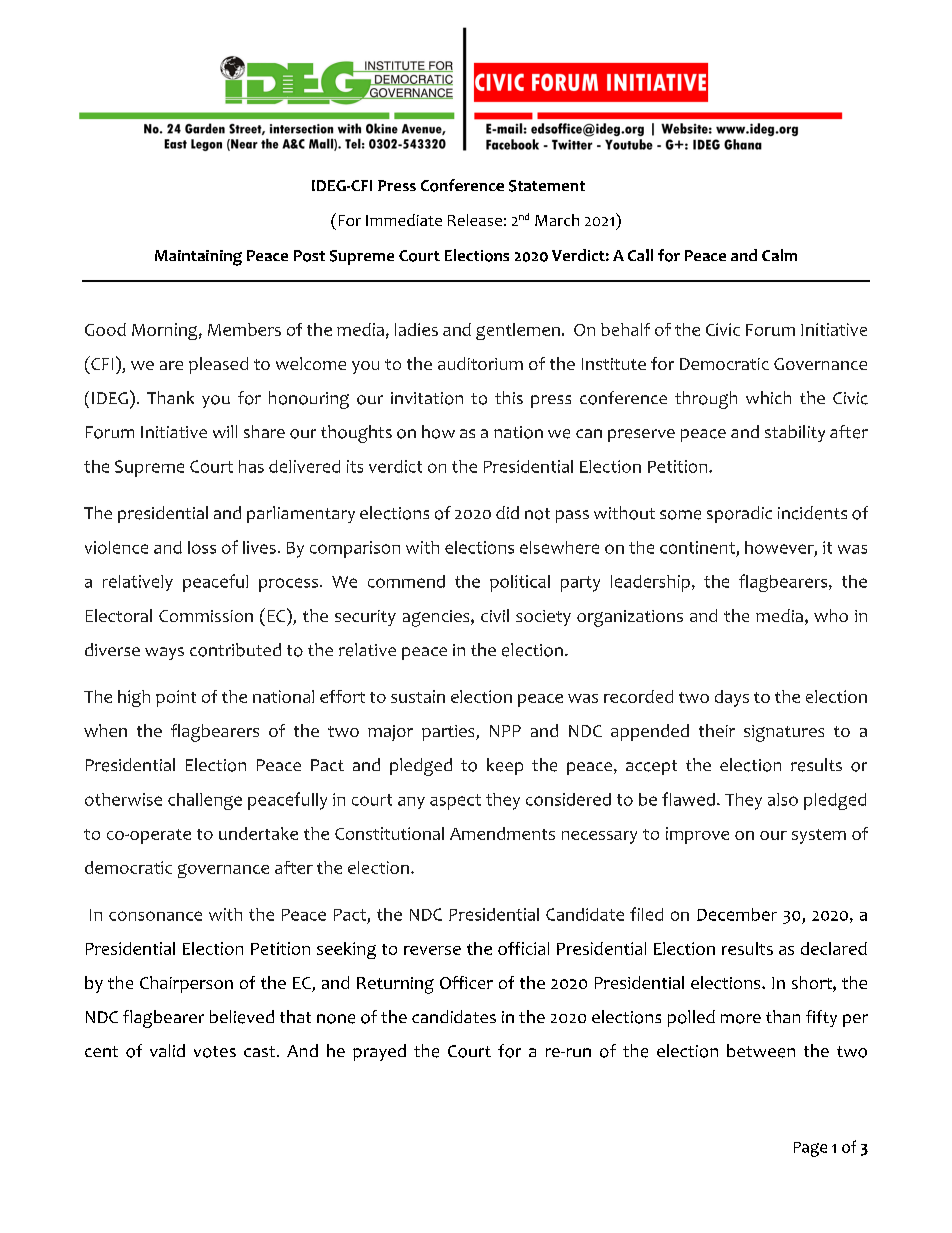 The width and height of the screenshot is (952, 1233). Describe the element at coordinates (215, 1052) in the screenshot. I see `votes` at that location.
